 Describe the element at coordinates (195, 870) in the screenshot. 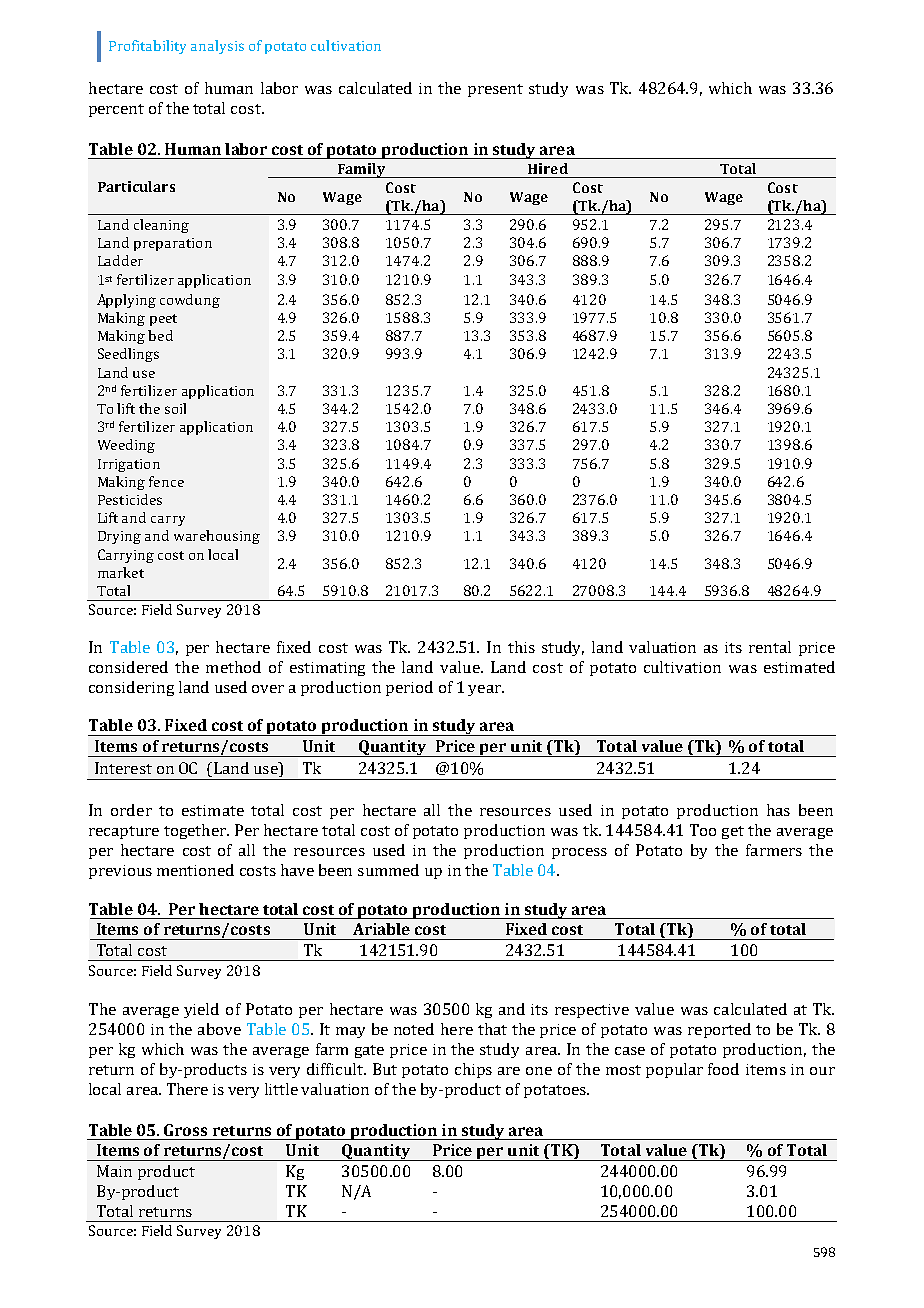

I see `mentioned` at that location.
